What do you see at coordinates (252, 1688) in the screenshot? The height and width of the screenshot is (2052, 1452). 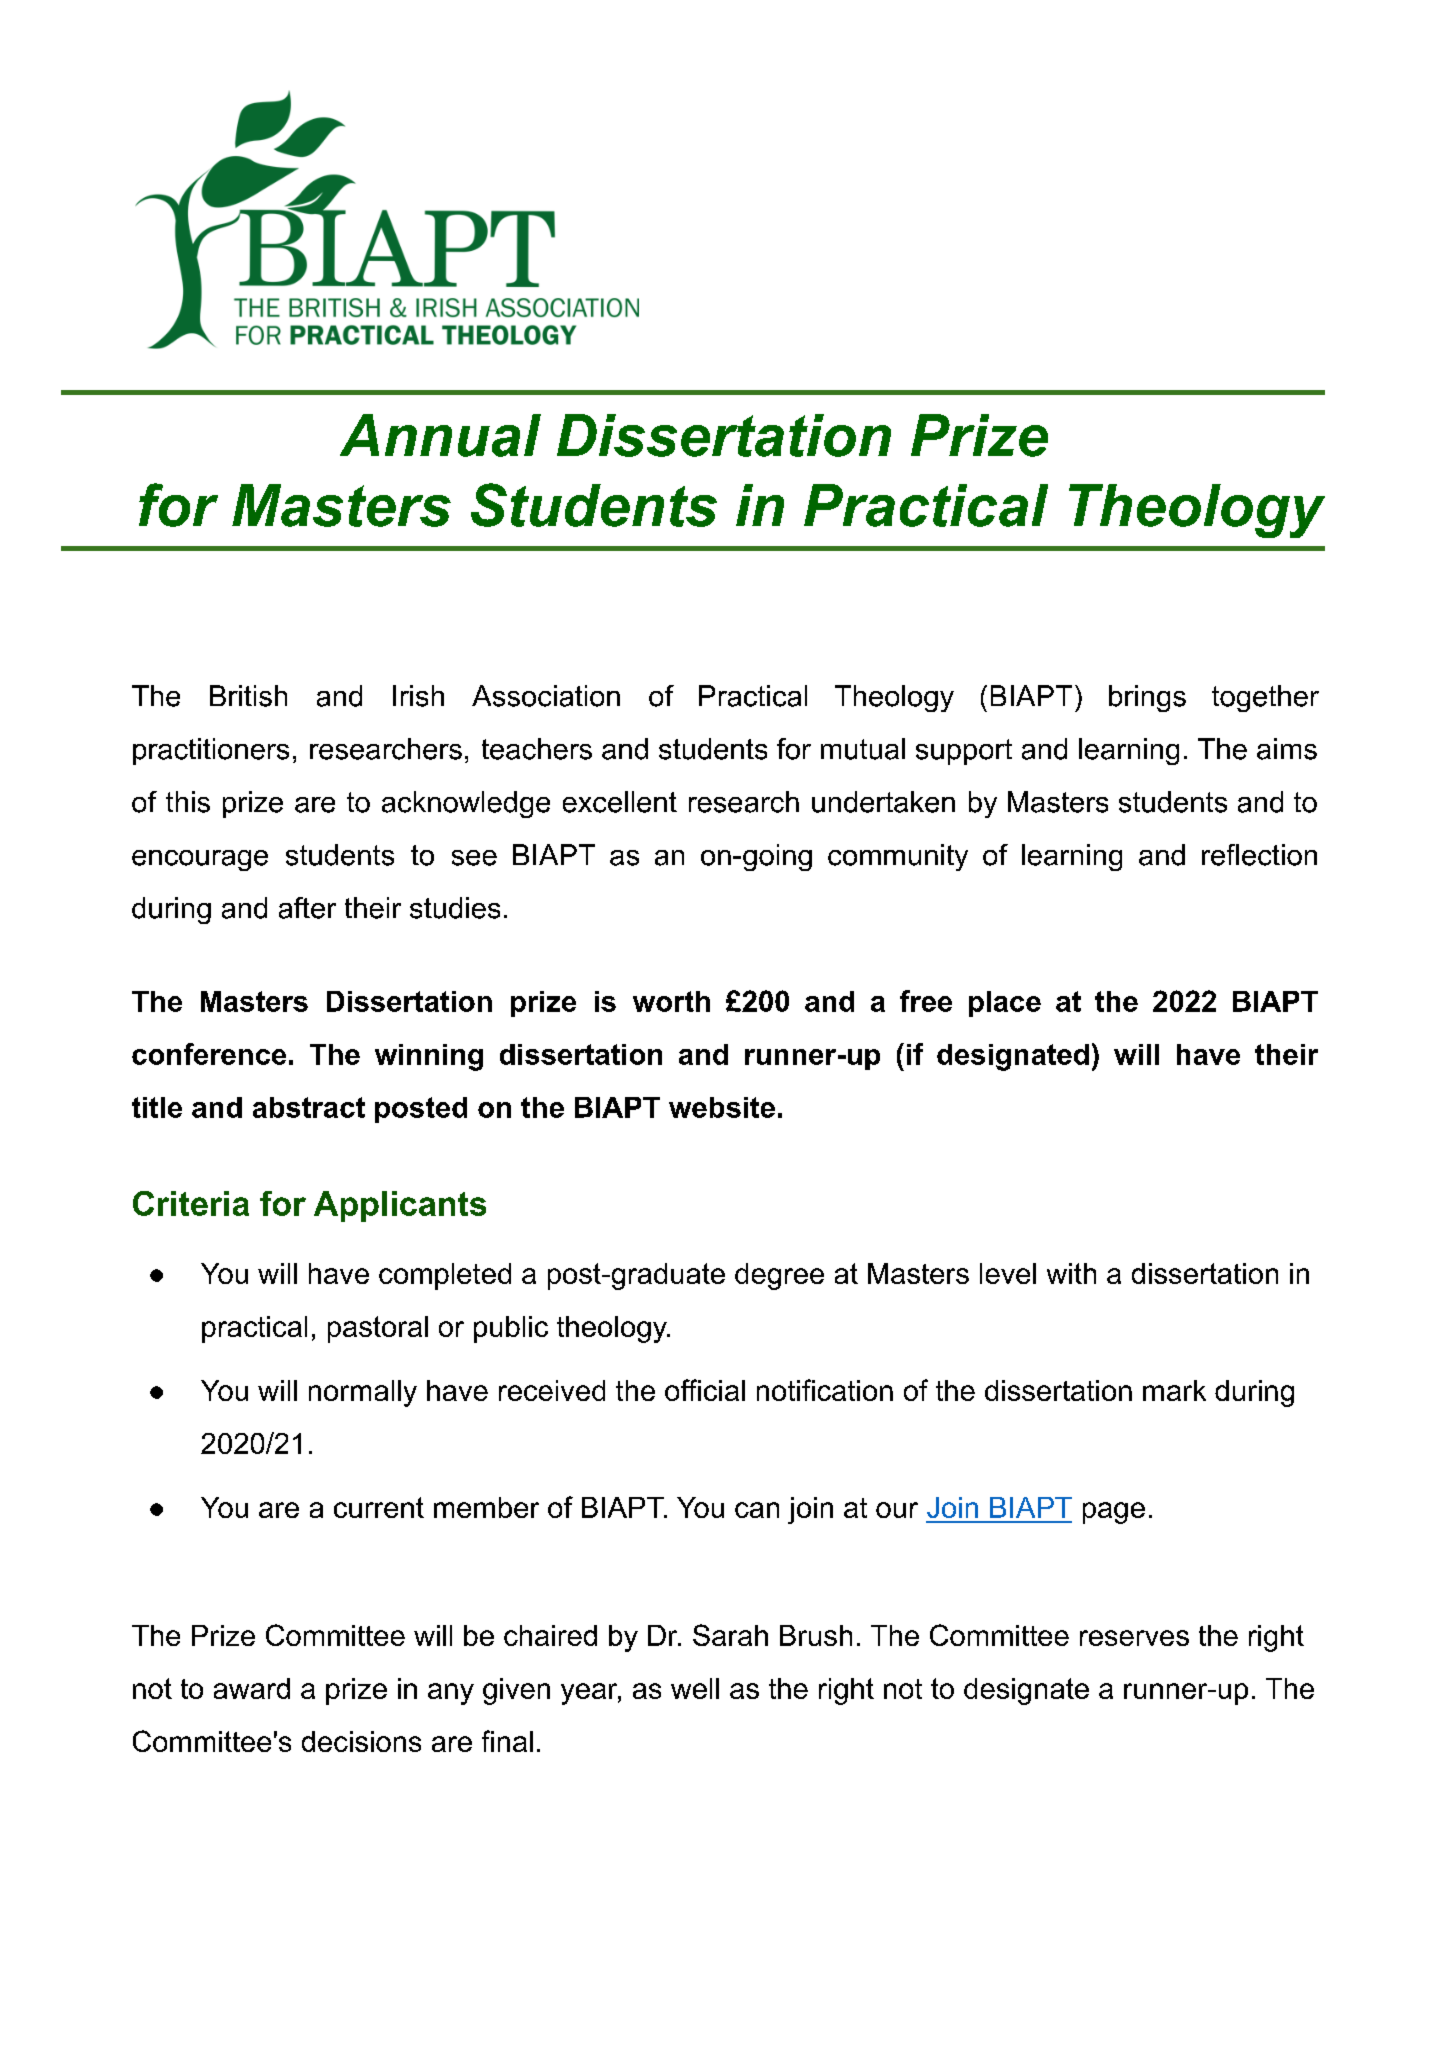 I see `award` at bounding box center [252, 1688].
